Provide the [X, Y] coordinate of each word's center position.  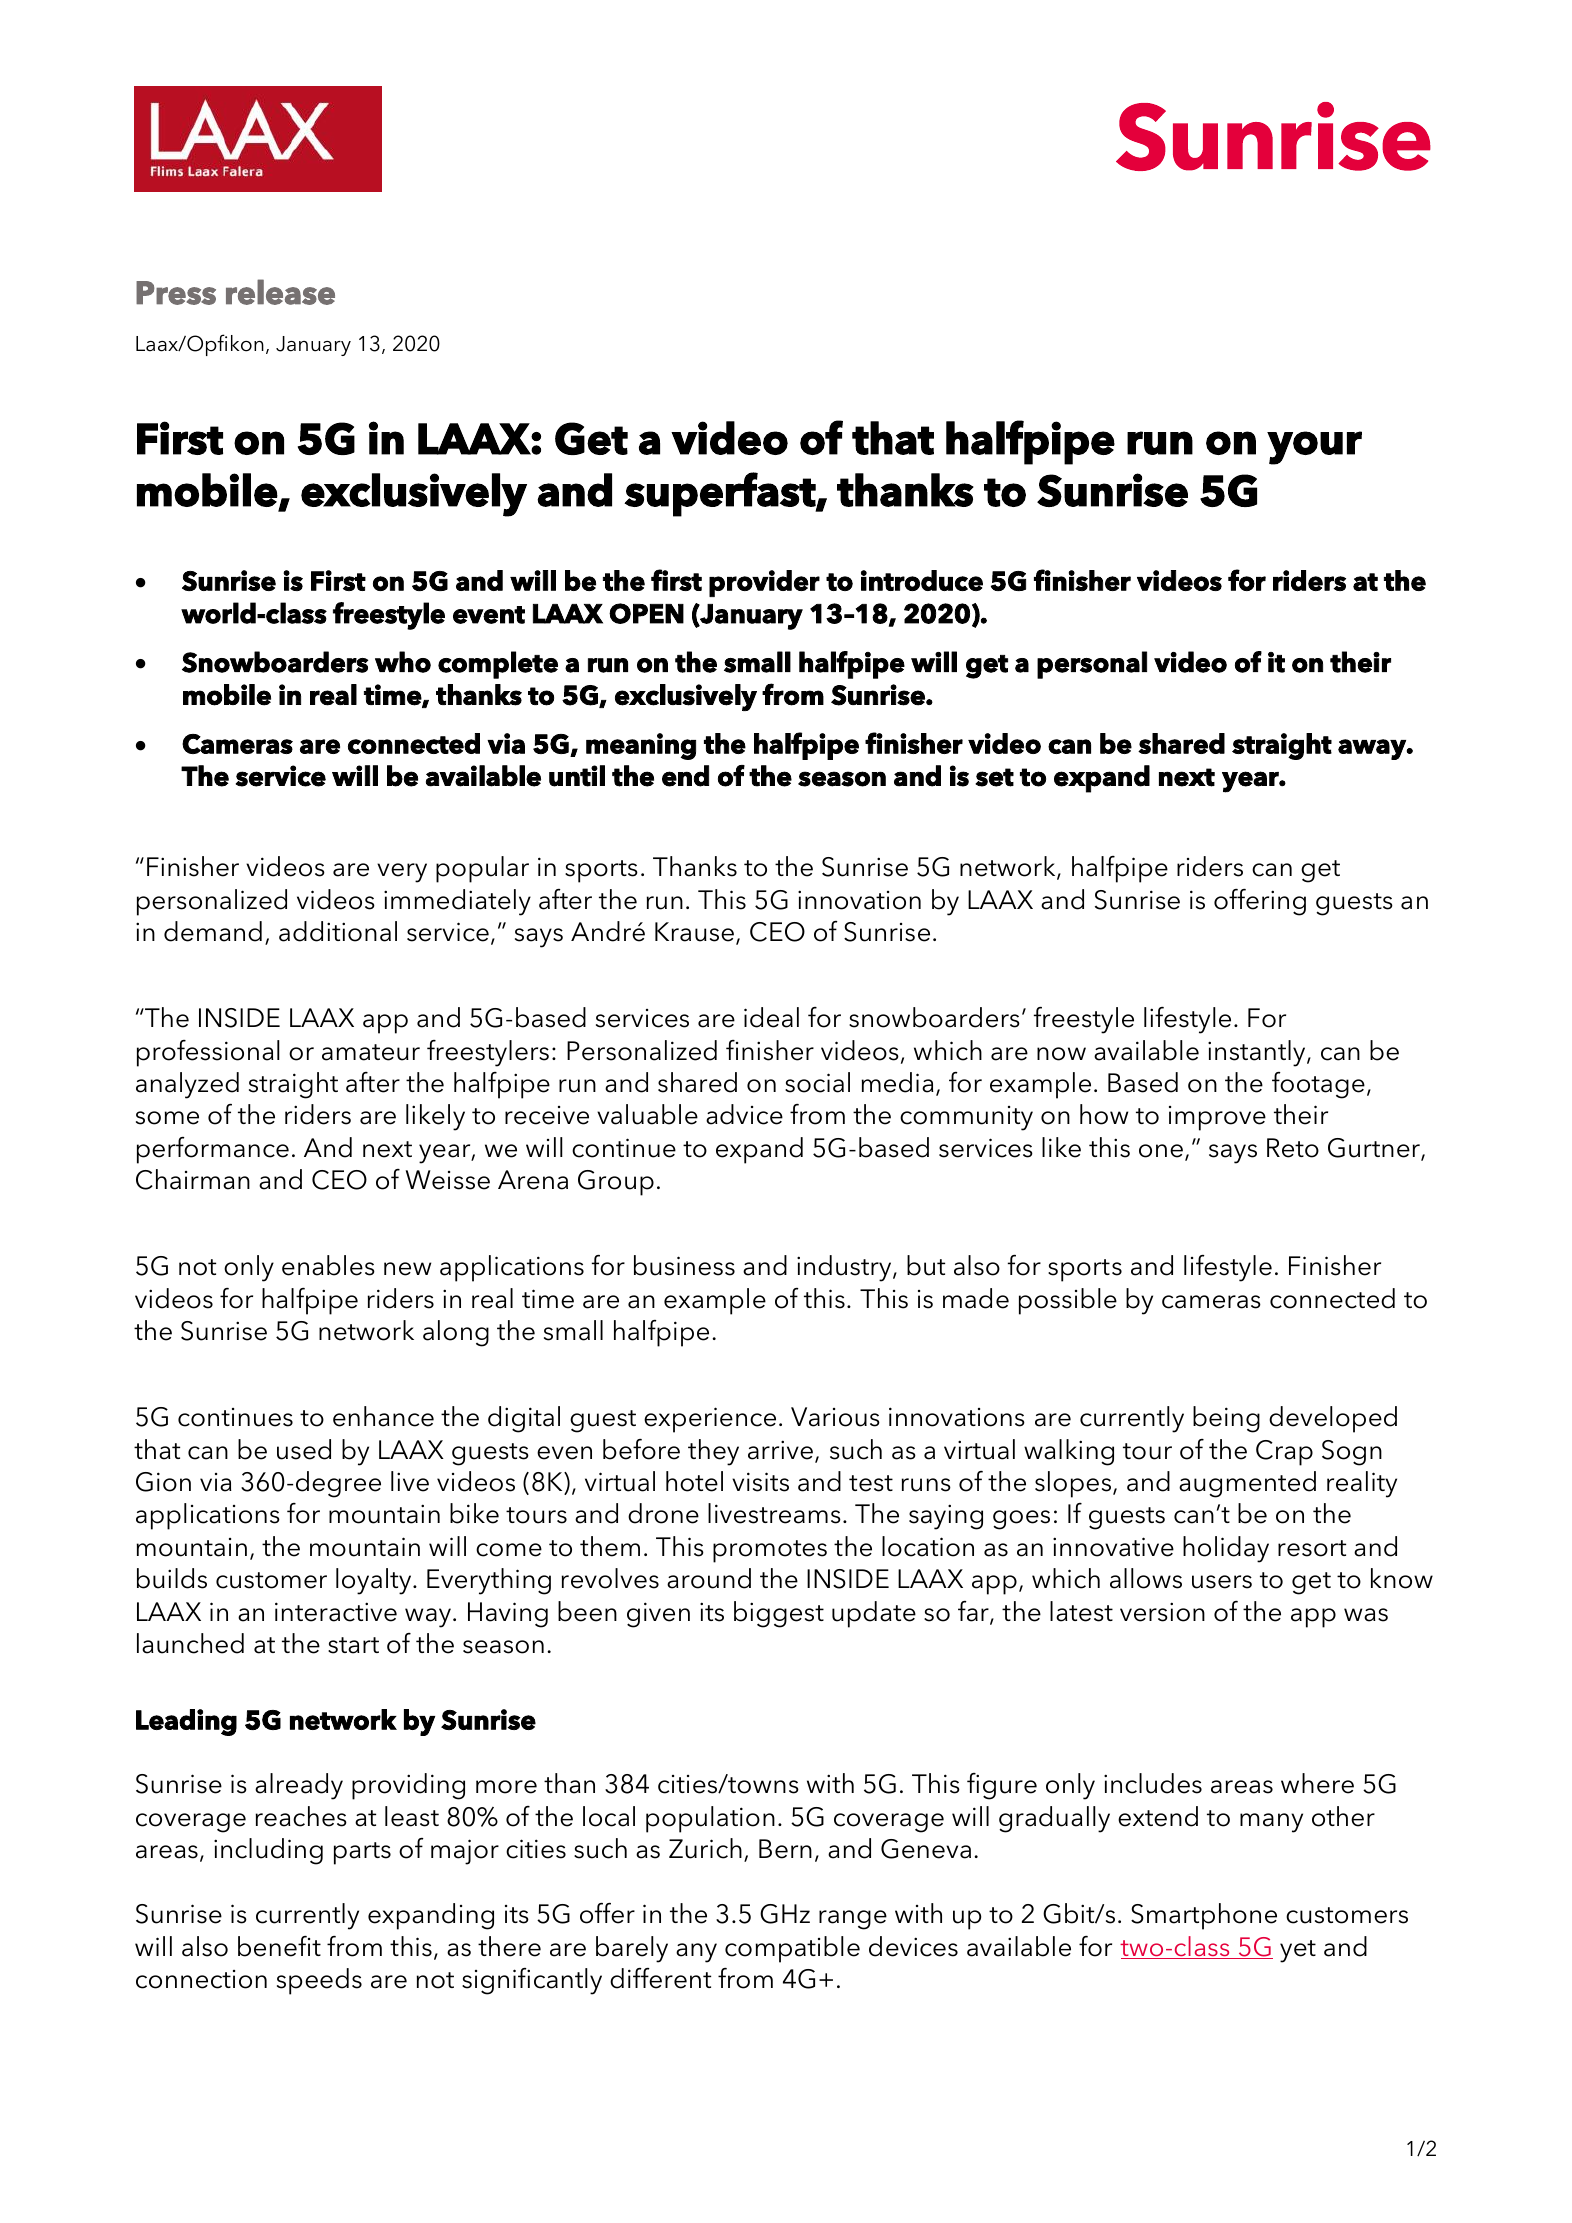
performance [213, 1150]
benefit [279, 1946]
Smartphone [1204, 1916]
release [280, 292]
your [1314, 448]
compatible [792, 1949]
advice [744, 1114]
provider [764, 583]
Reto [1293, 1148]
